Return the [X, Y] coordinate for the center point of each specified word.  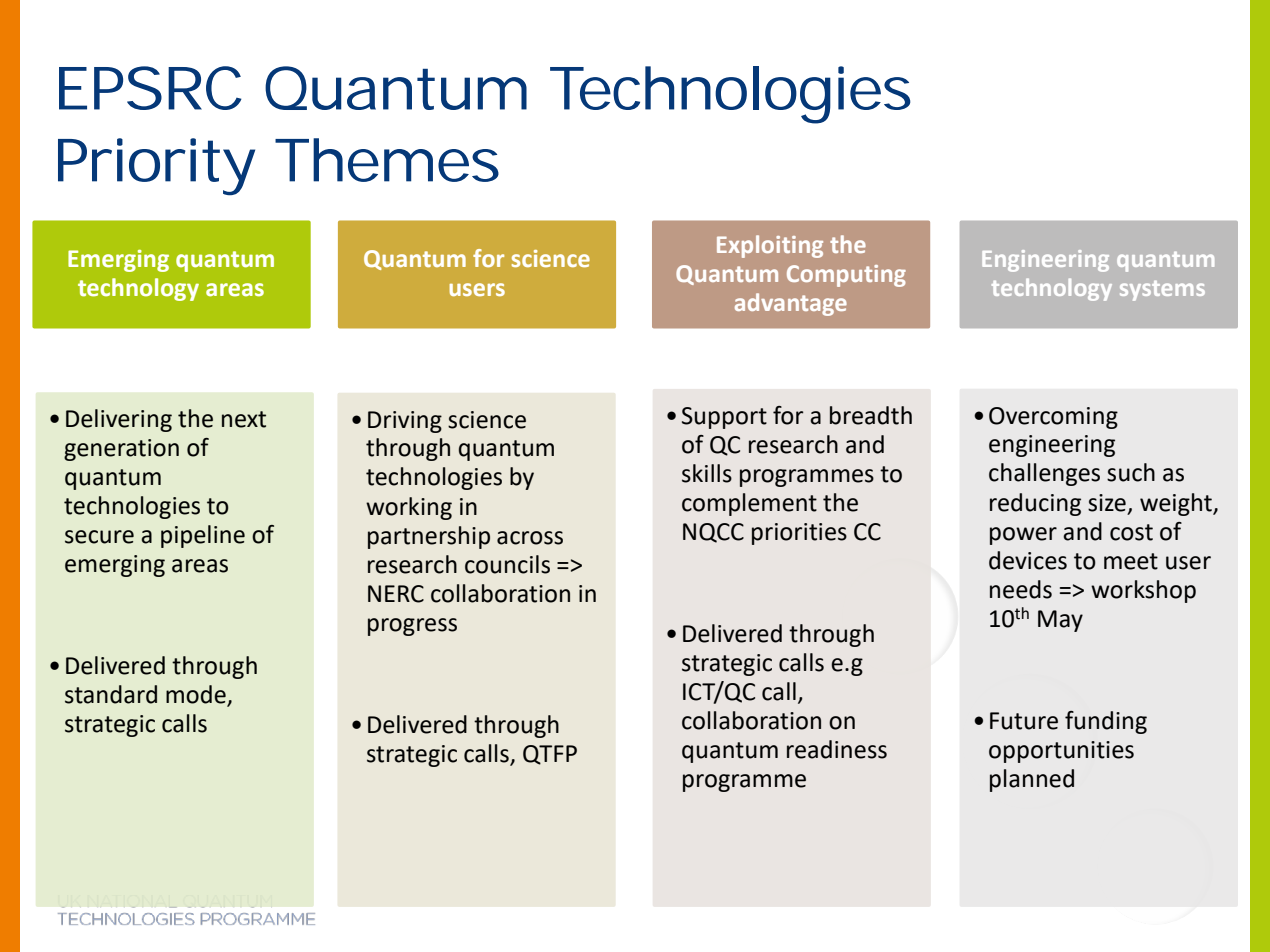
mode [196, 694]
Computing [846, 276]
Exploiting [770, 246]
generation [121, 450]
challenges [1044, 474]
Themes [387, 160]
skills [707, 473]
